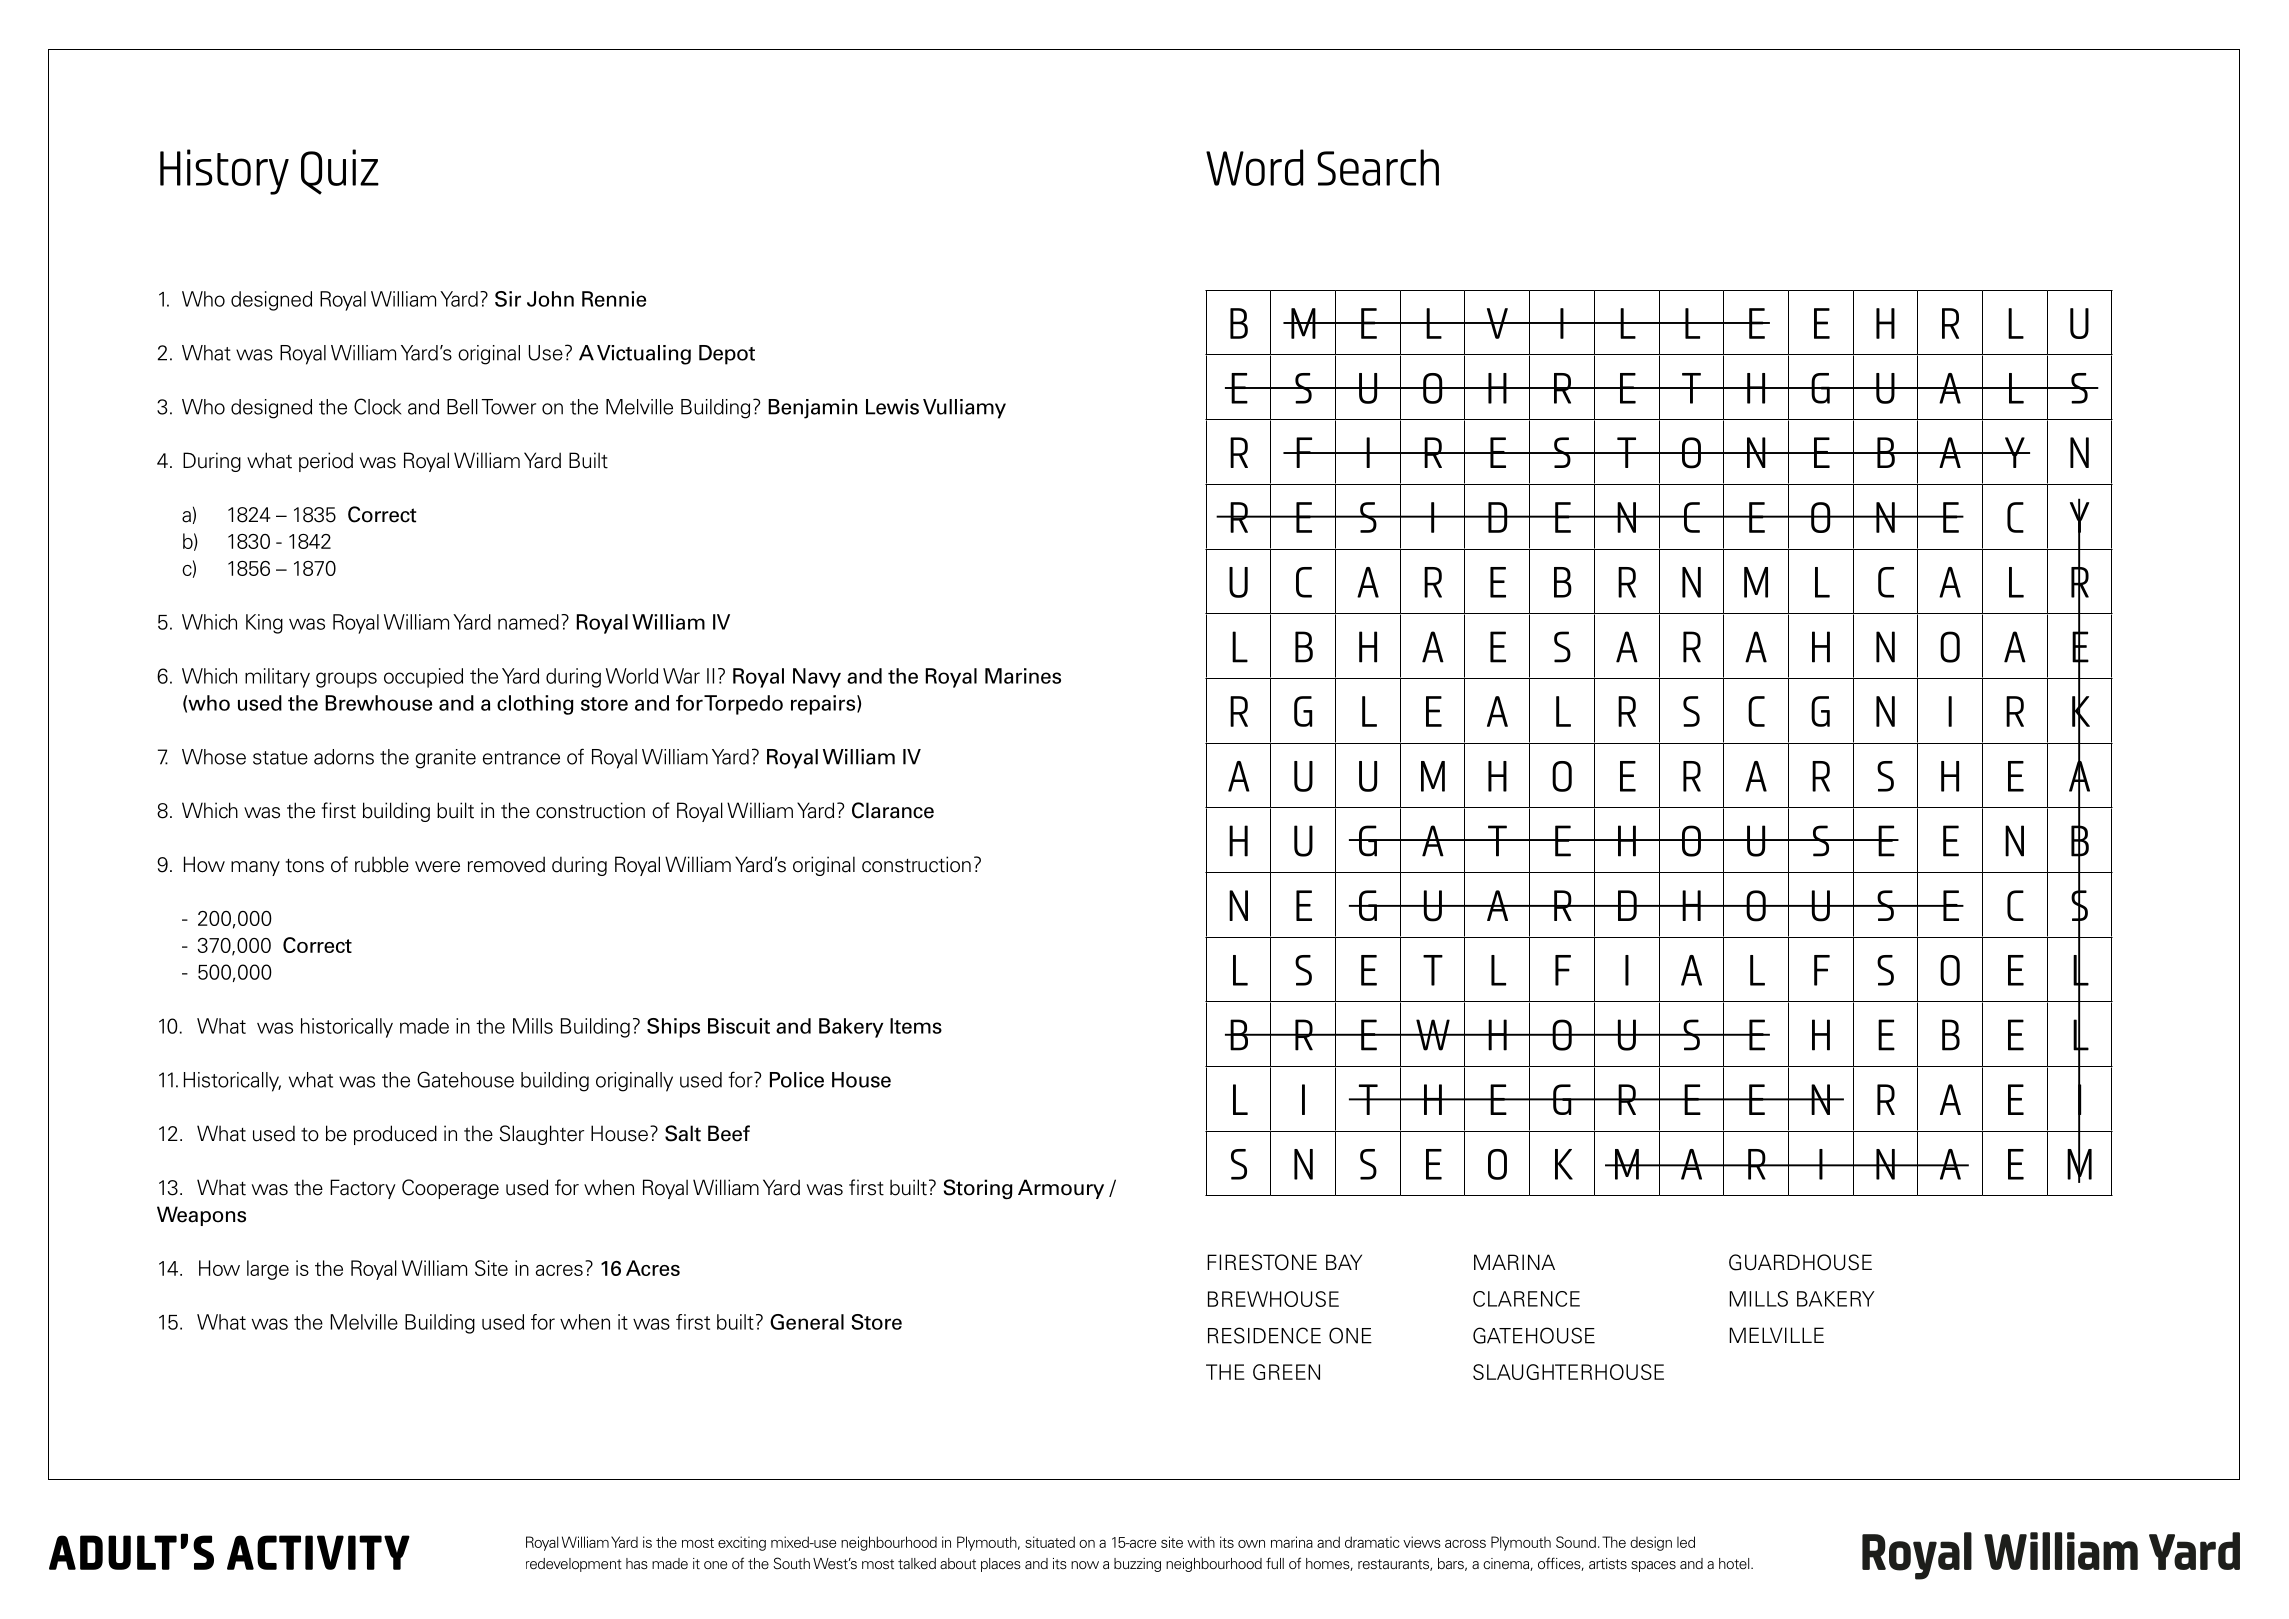 The image size is (2289, 1619). Describe the element at coordinates (318, 1552) in the screenshot. I see `ACTIVITY` at that location.
